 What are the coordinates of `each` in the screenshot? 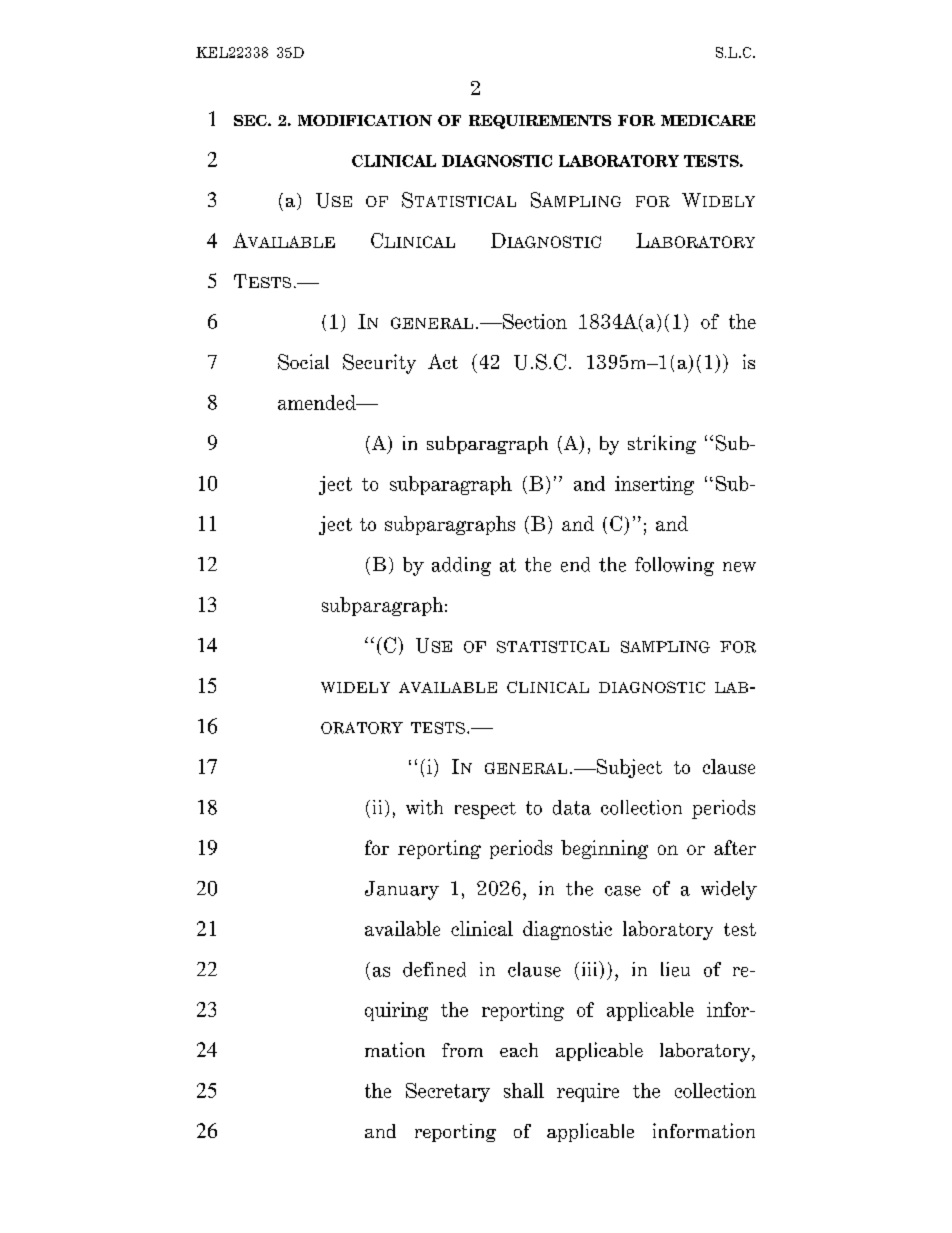 It's located at (519, 1050).
